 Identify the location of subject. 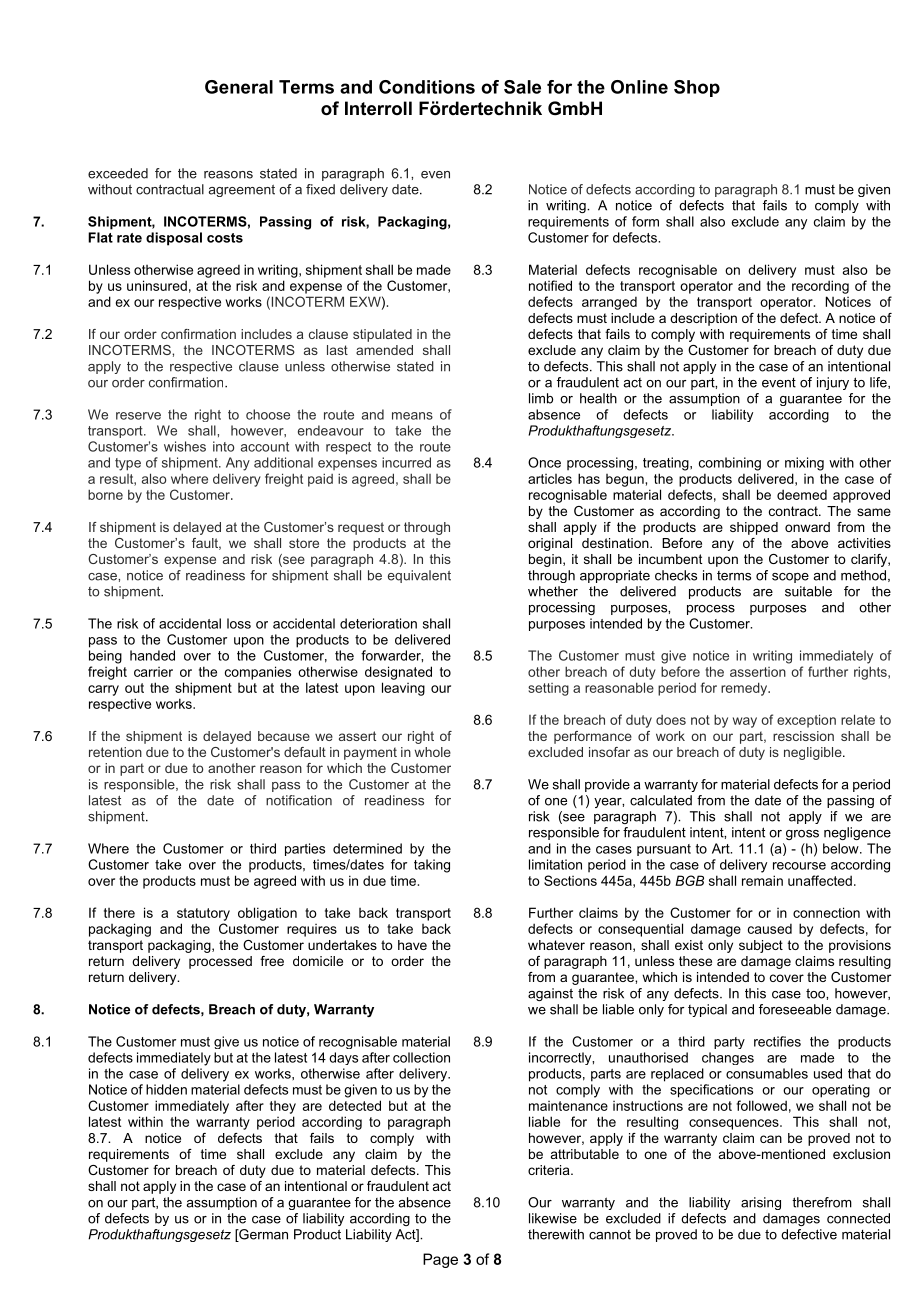
(761, 946).
